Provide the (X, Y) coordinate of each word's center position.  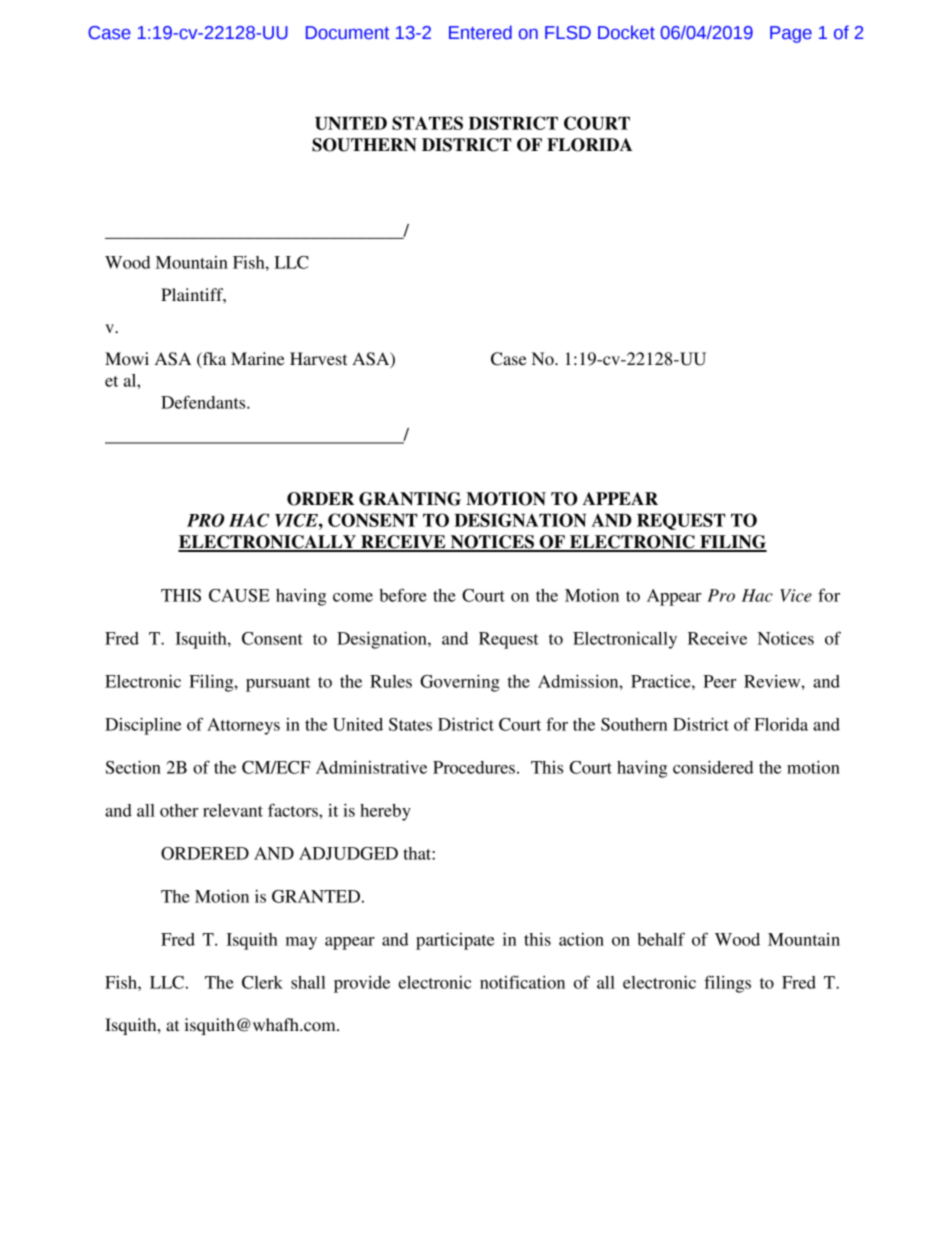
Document (347, 33)
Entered (480, 32)
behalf (661, 939)
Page (791, 34)
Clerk (262, 982)
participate (455, 941)
